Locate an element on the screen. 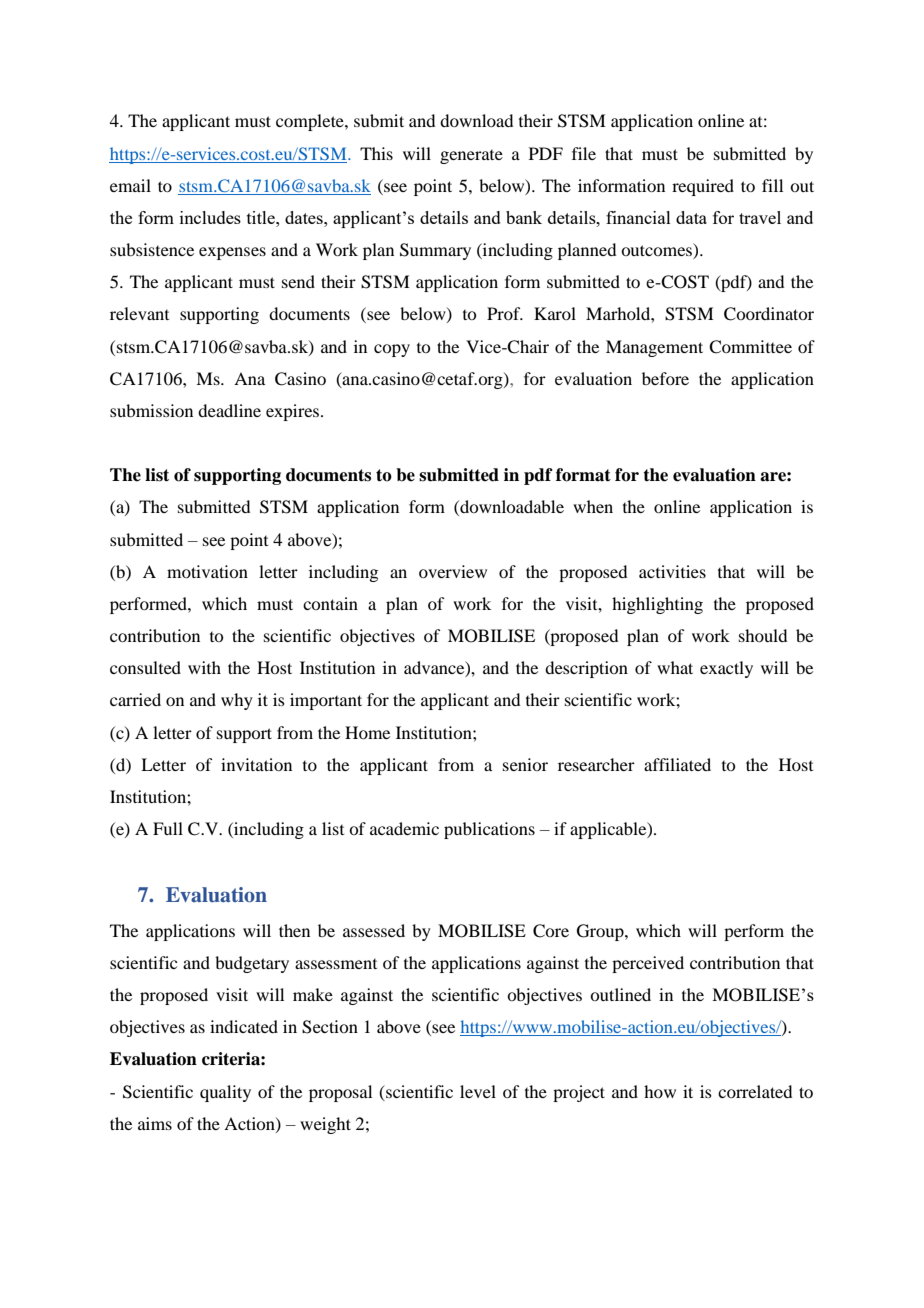 The width and height of the screenshot is (924, 1308). generate is located at coordinates (471, 157).
